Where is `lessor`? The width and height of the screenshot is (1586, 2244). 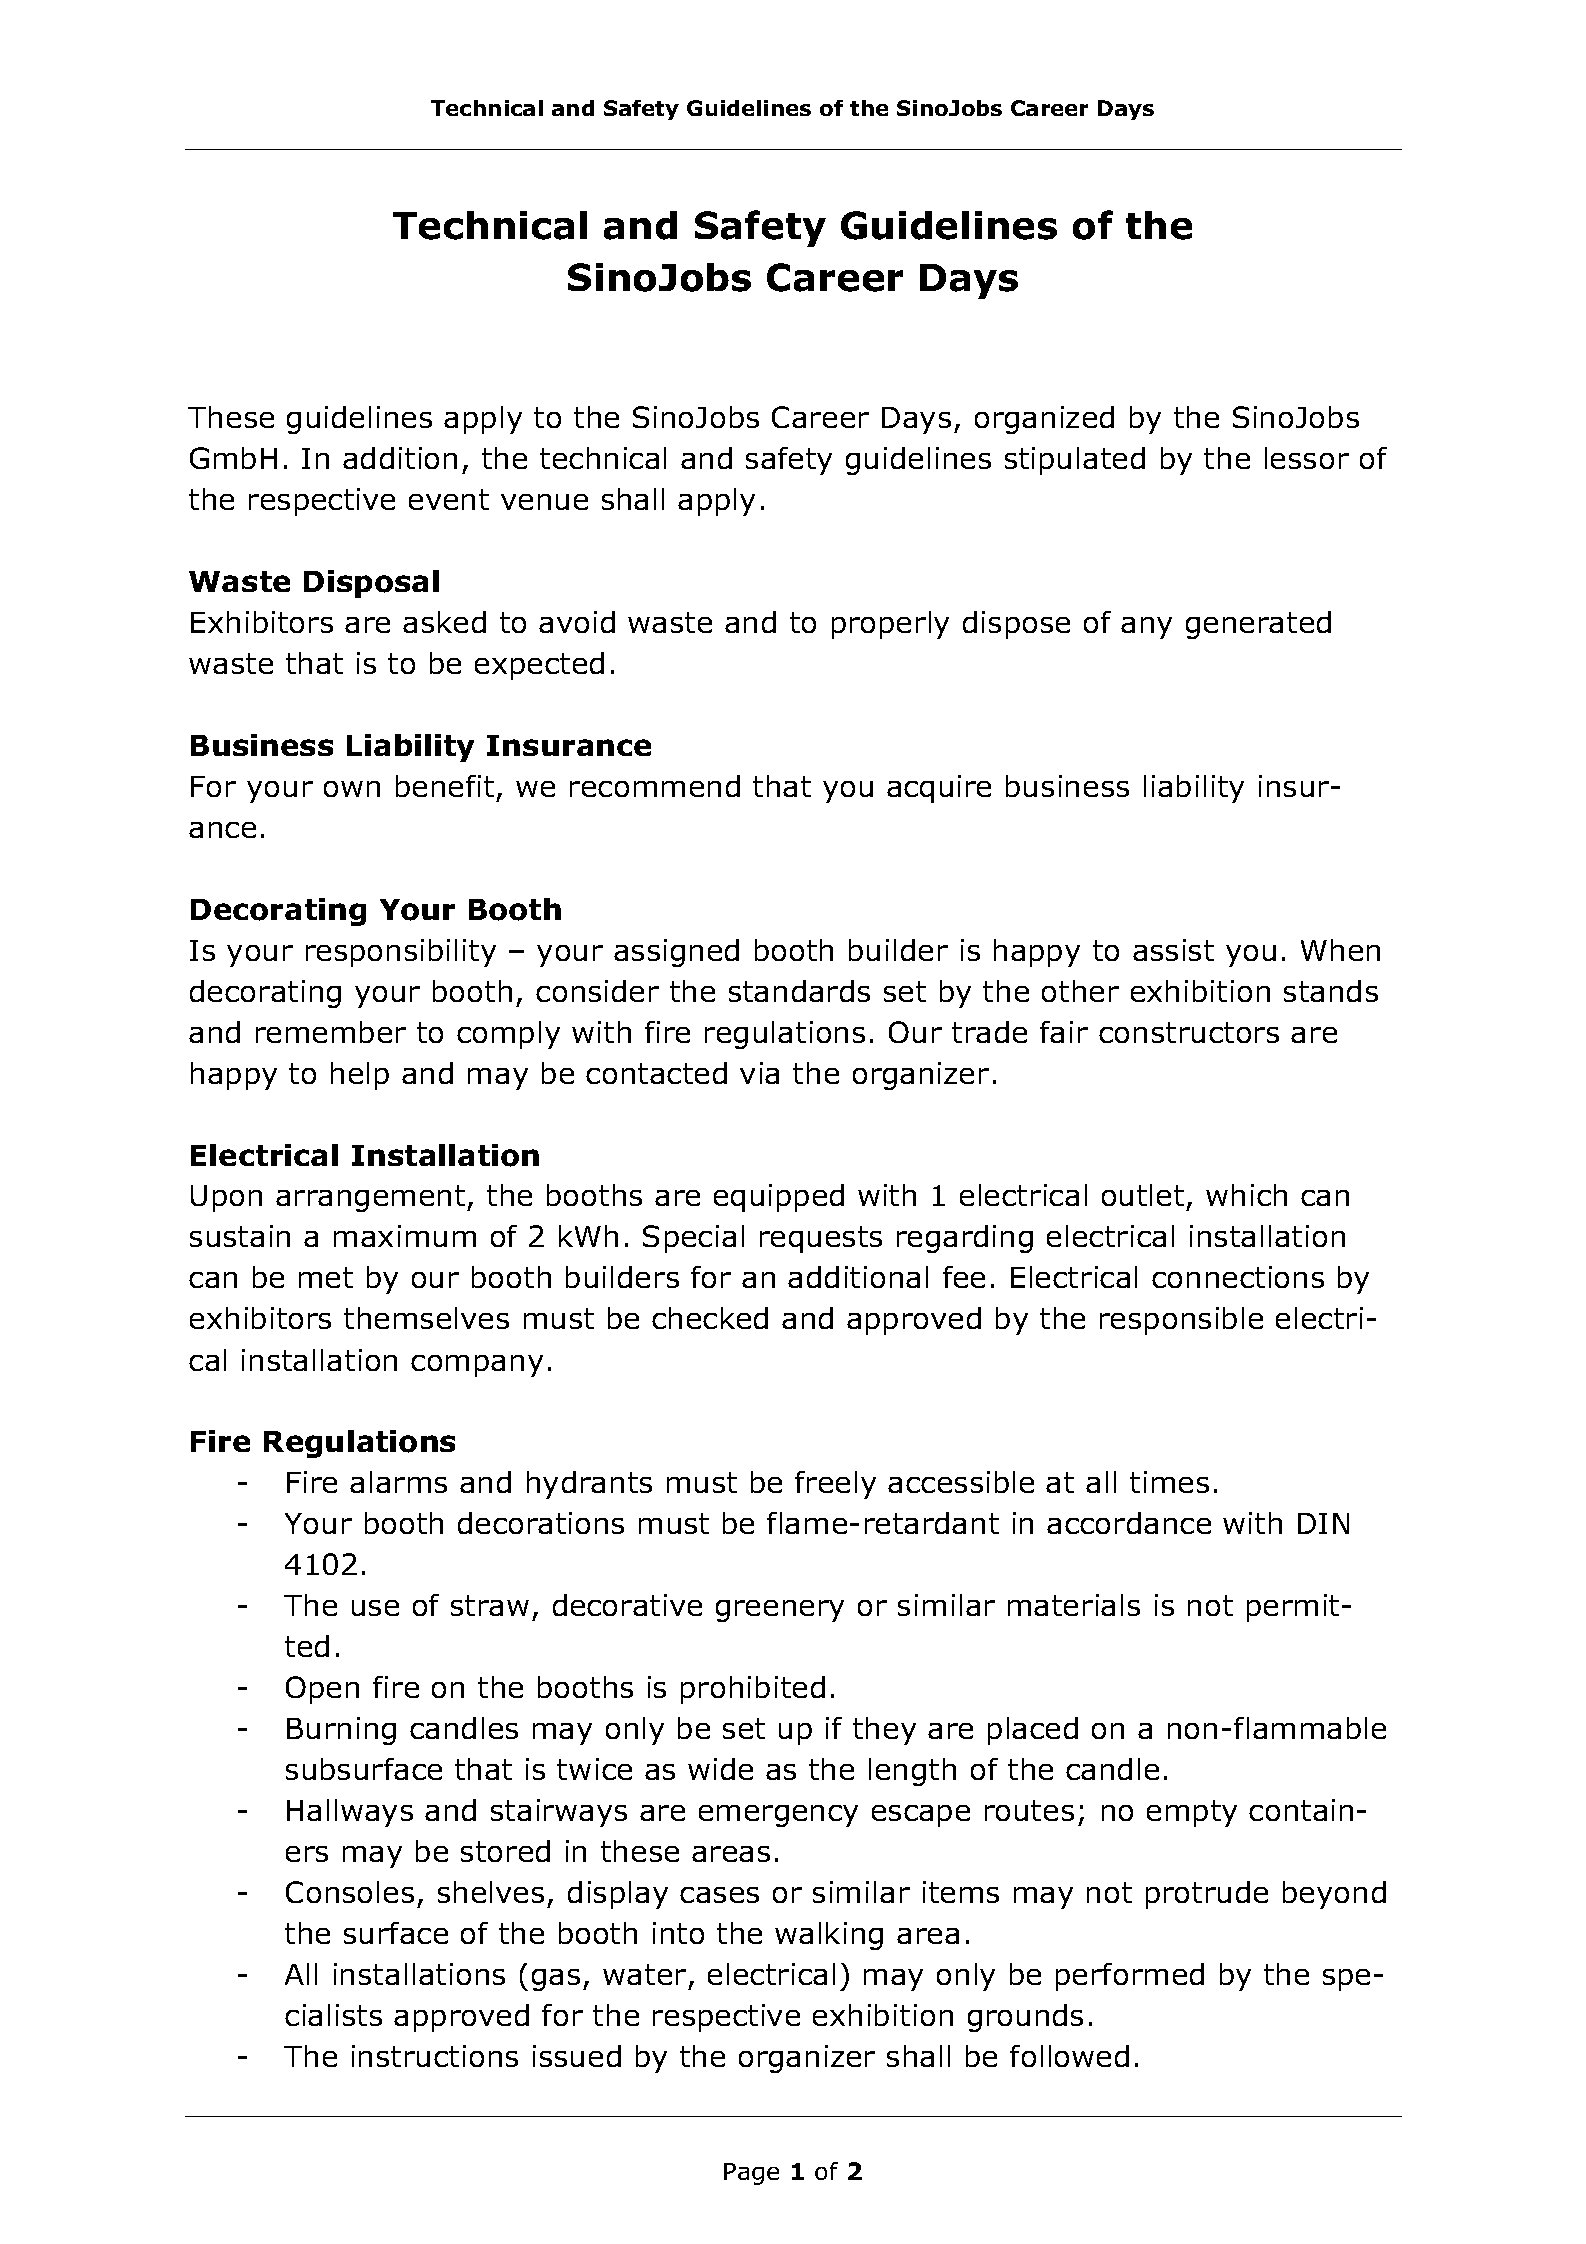 lessor is located at coordinates (1307, 458).
